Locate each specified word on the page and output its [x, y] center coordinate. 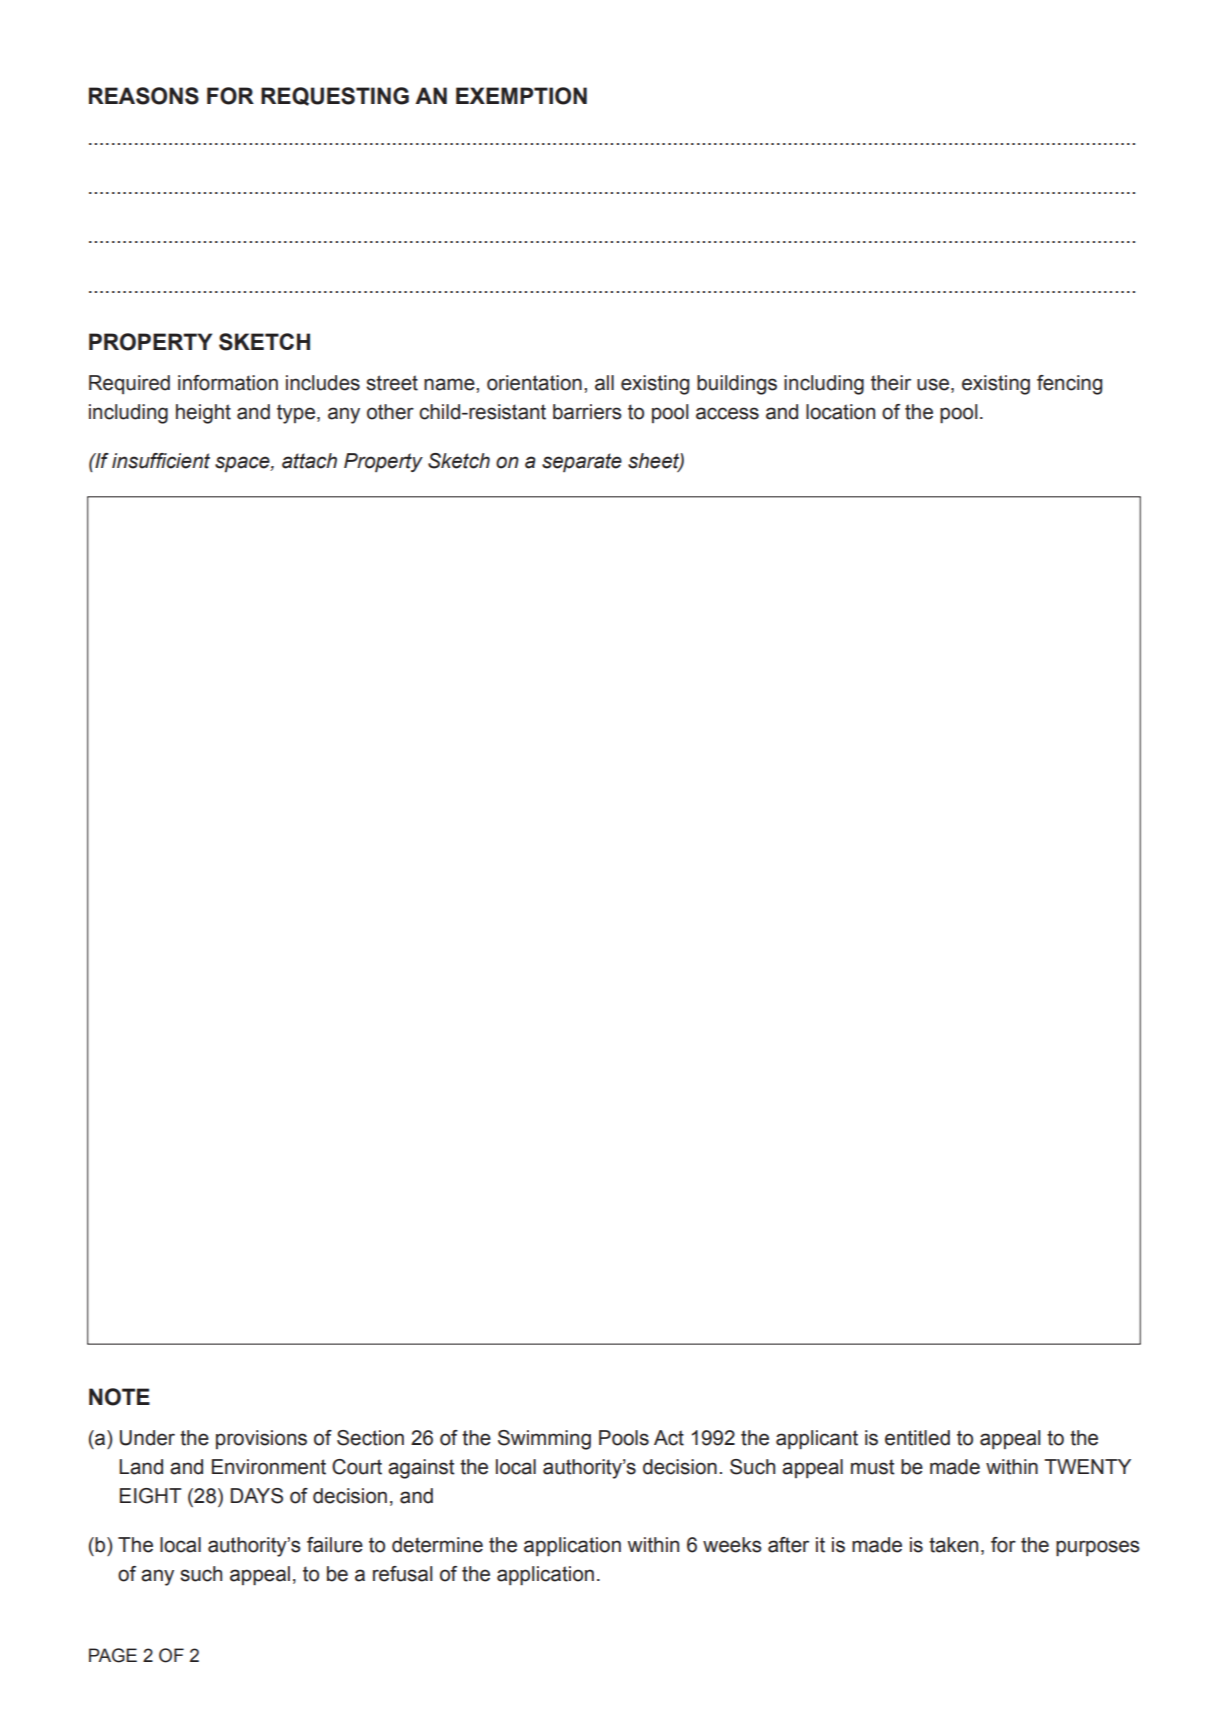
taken [953, 1545]
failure [335, 1545]
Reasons [144, 96]
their [891, 383]
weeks [732, 1545]
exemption [521, 96]
